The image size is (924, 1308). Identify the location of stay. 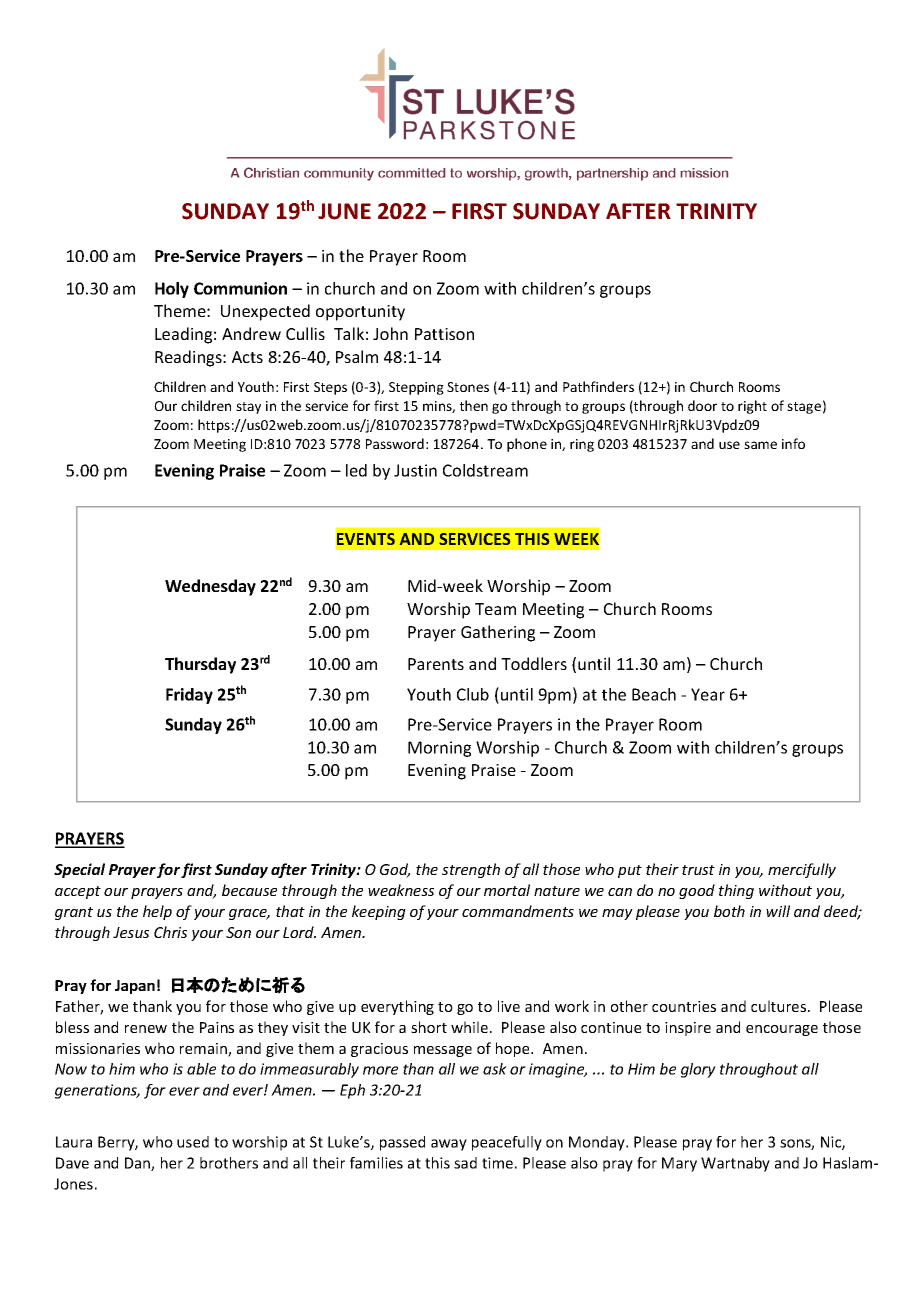
(248, 408).
